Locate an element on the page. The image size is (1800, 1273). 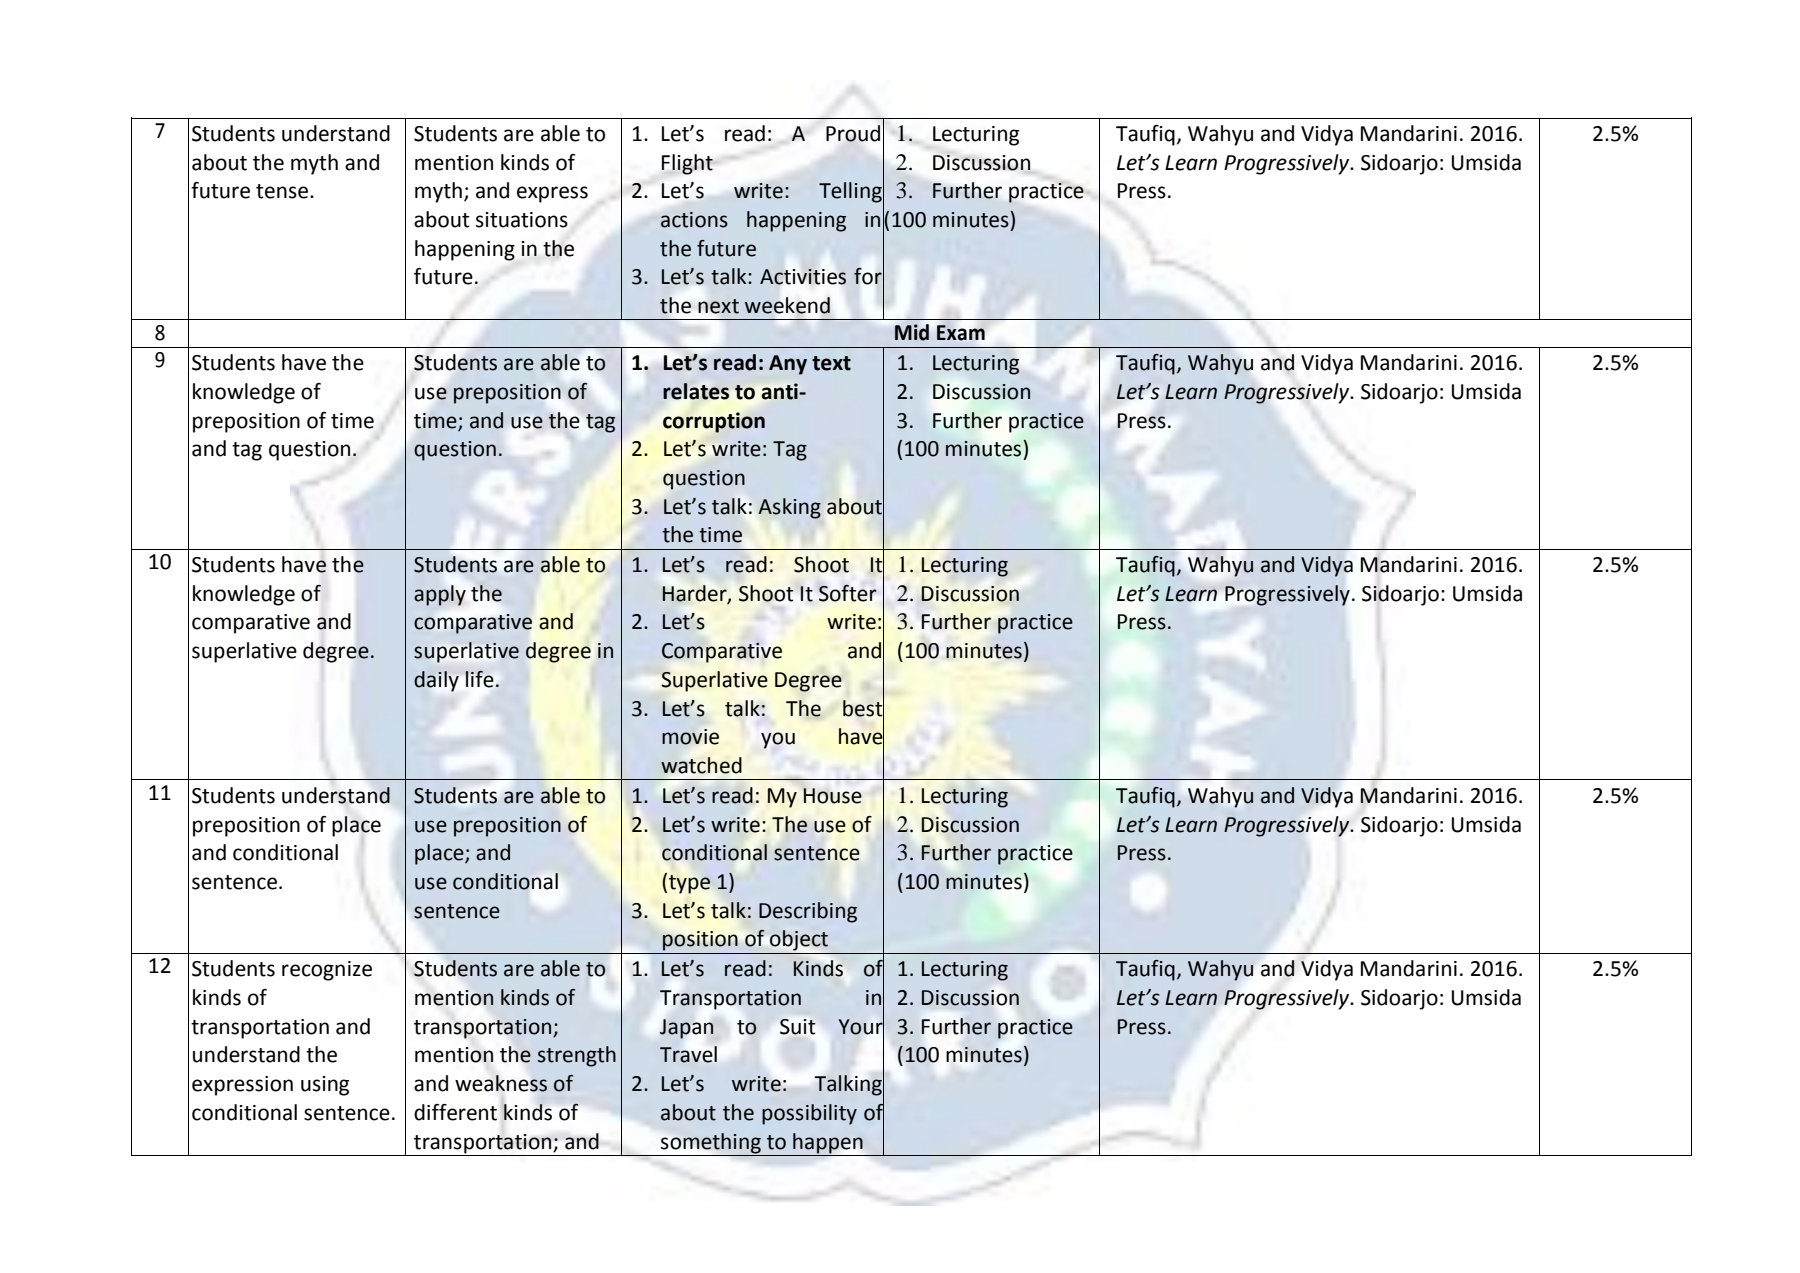
tense is located at coordinates (283, 191).
